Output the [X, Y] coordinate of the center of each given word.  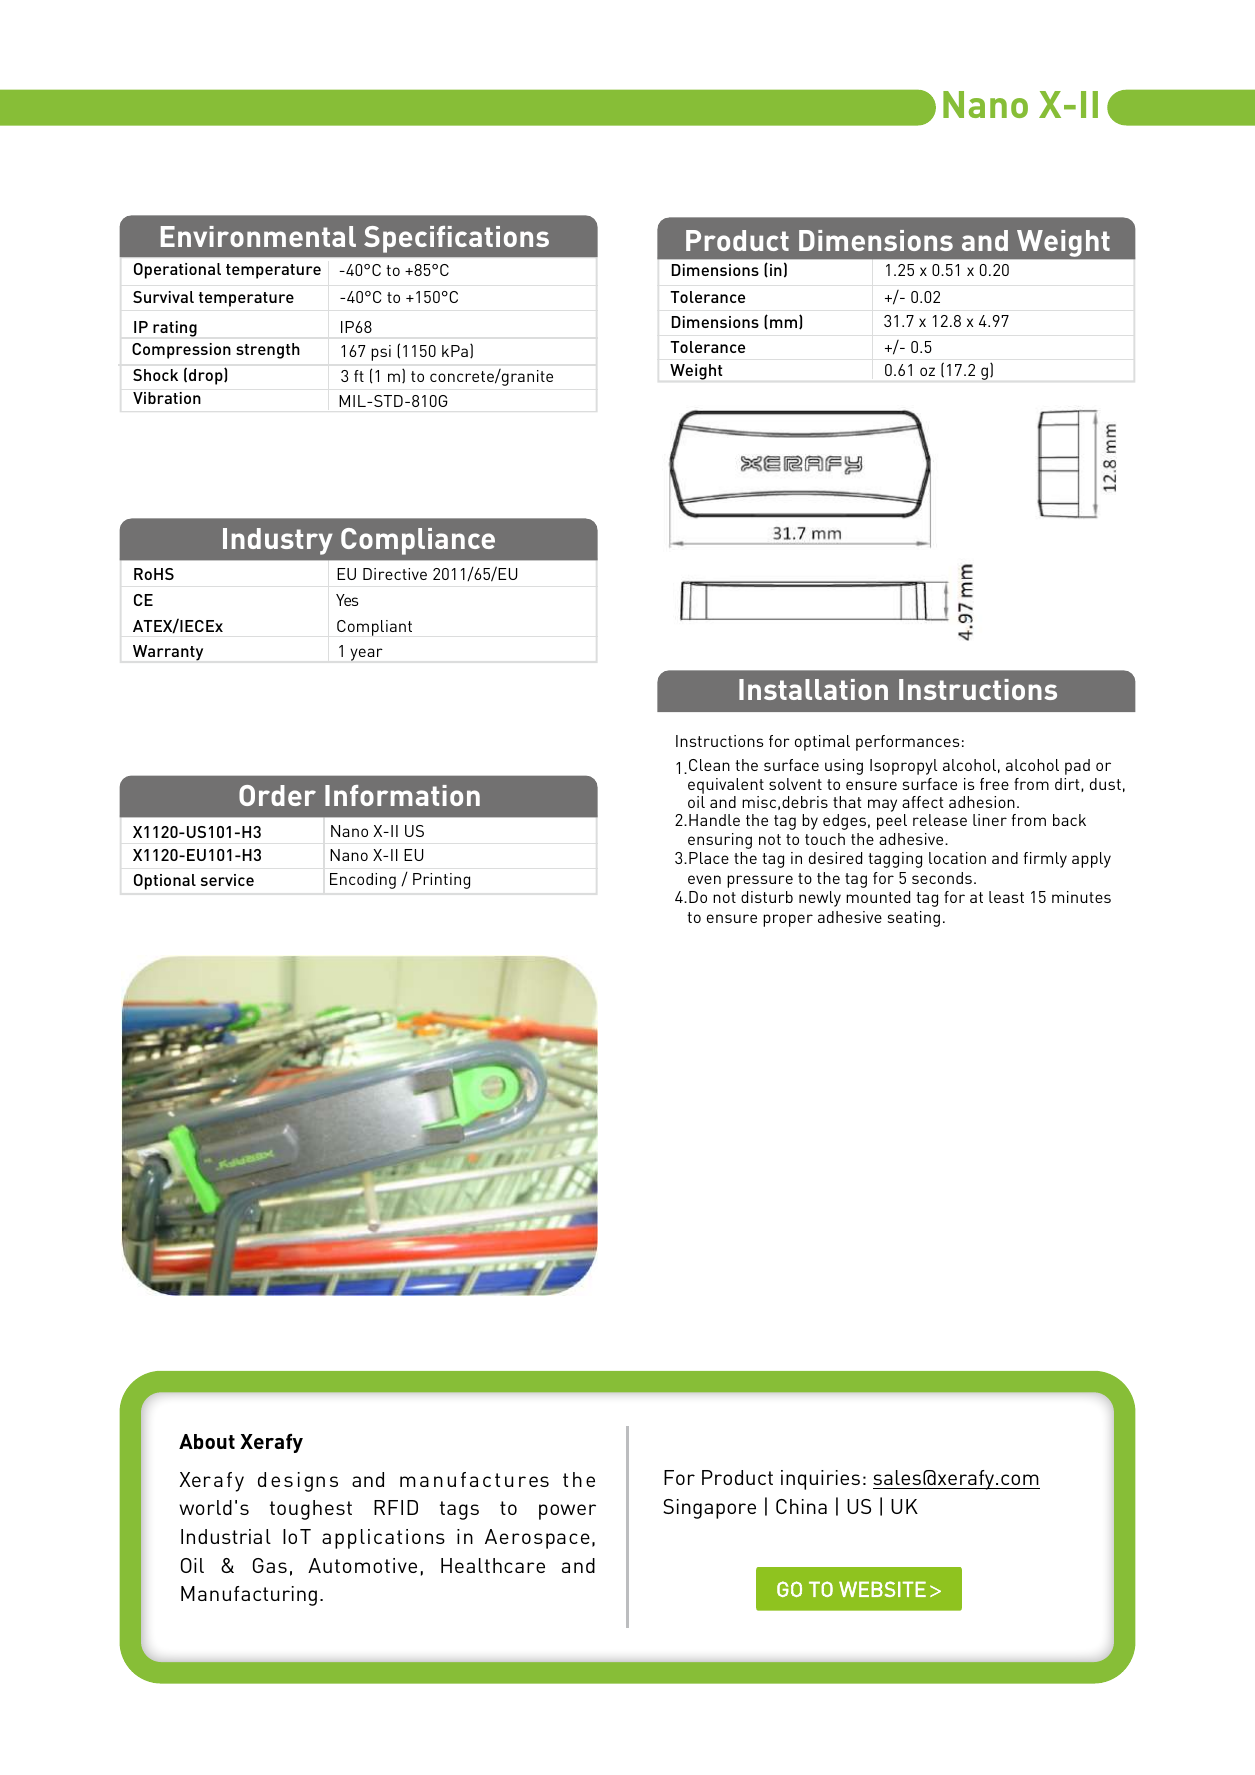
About [207, 1441]
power [567, 1512]
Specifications [456, 239]
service [227, 880]
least [1006, 897]
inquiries [820, 1480]
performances [908, 743]
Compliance [418, 541]
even [704, 879]
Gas [270, 1565]
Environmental [258, 236]
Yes [347, 600]
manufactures [474, 1479]
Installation [813, 689]
